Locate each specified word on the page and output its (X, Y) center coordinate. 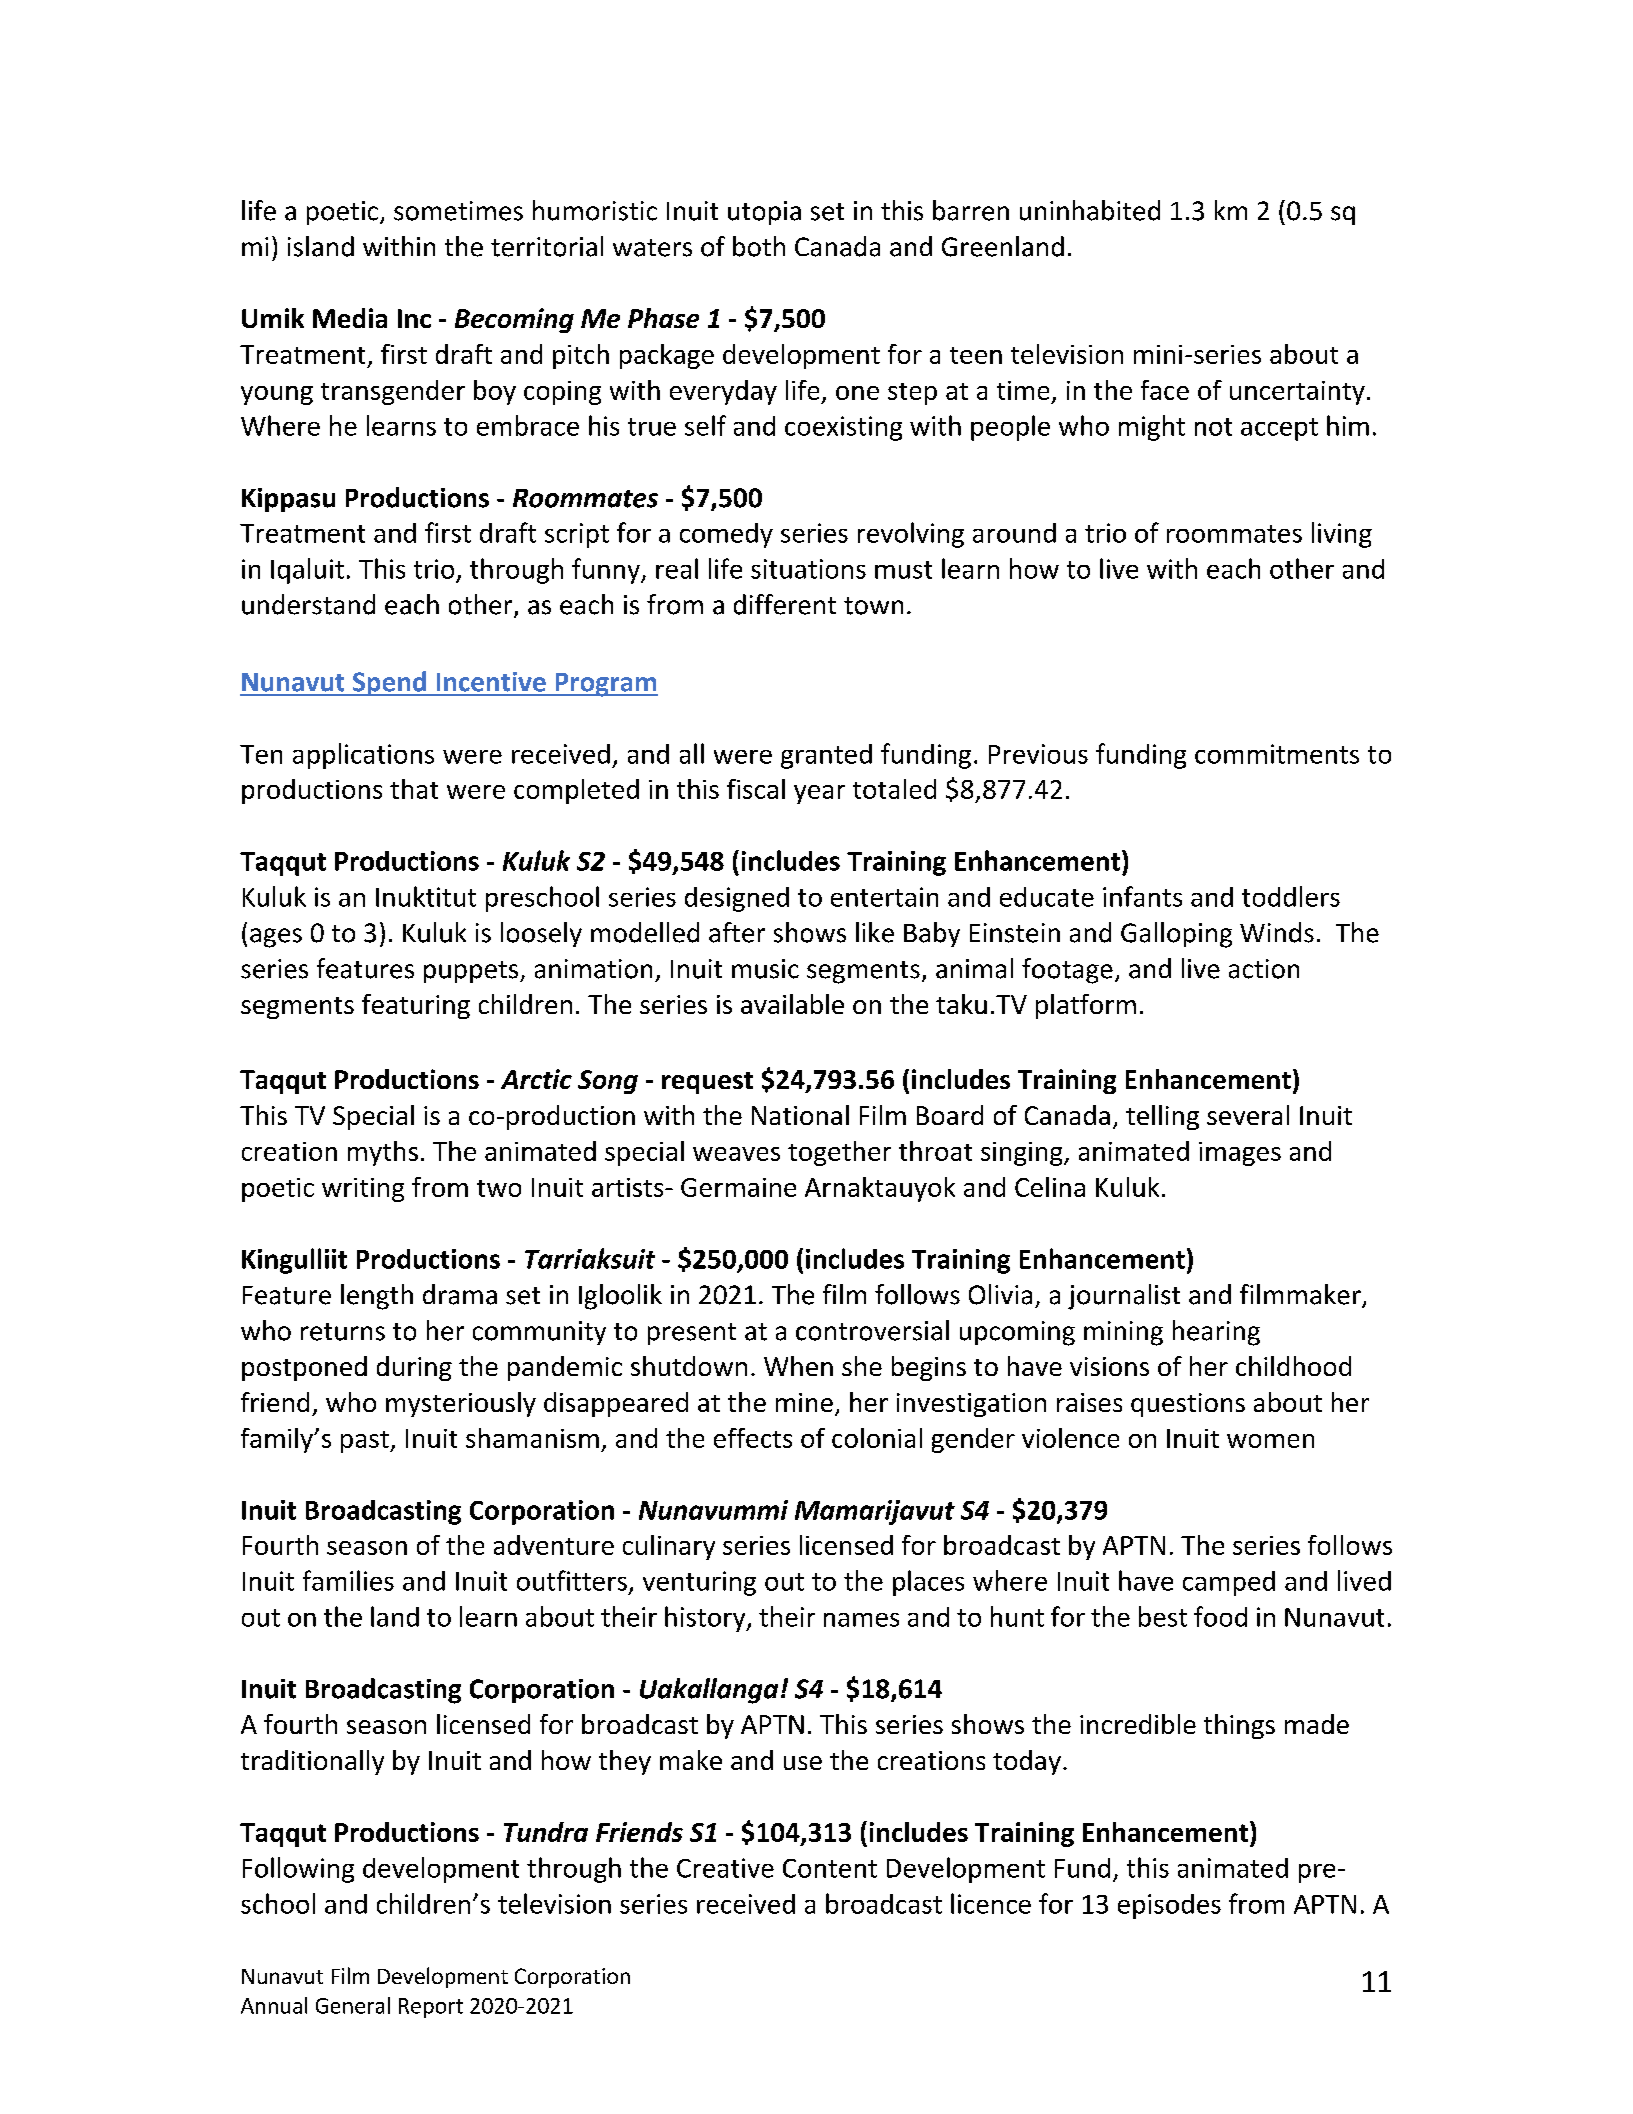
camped (1229, 1583)
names (861, 1620)
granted (826, 756)
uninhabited (1090, 210)
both (759, 246)
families (348, 1580)
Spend (389, 683)
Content (830, 1868)
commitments (1277, 754)
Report (431, 2008)
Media (350, 318)
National (800, 1115)
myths (383, 1153)
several (1248, 1115)
